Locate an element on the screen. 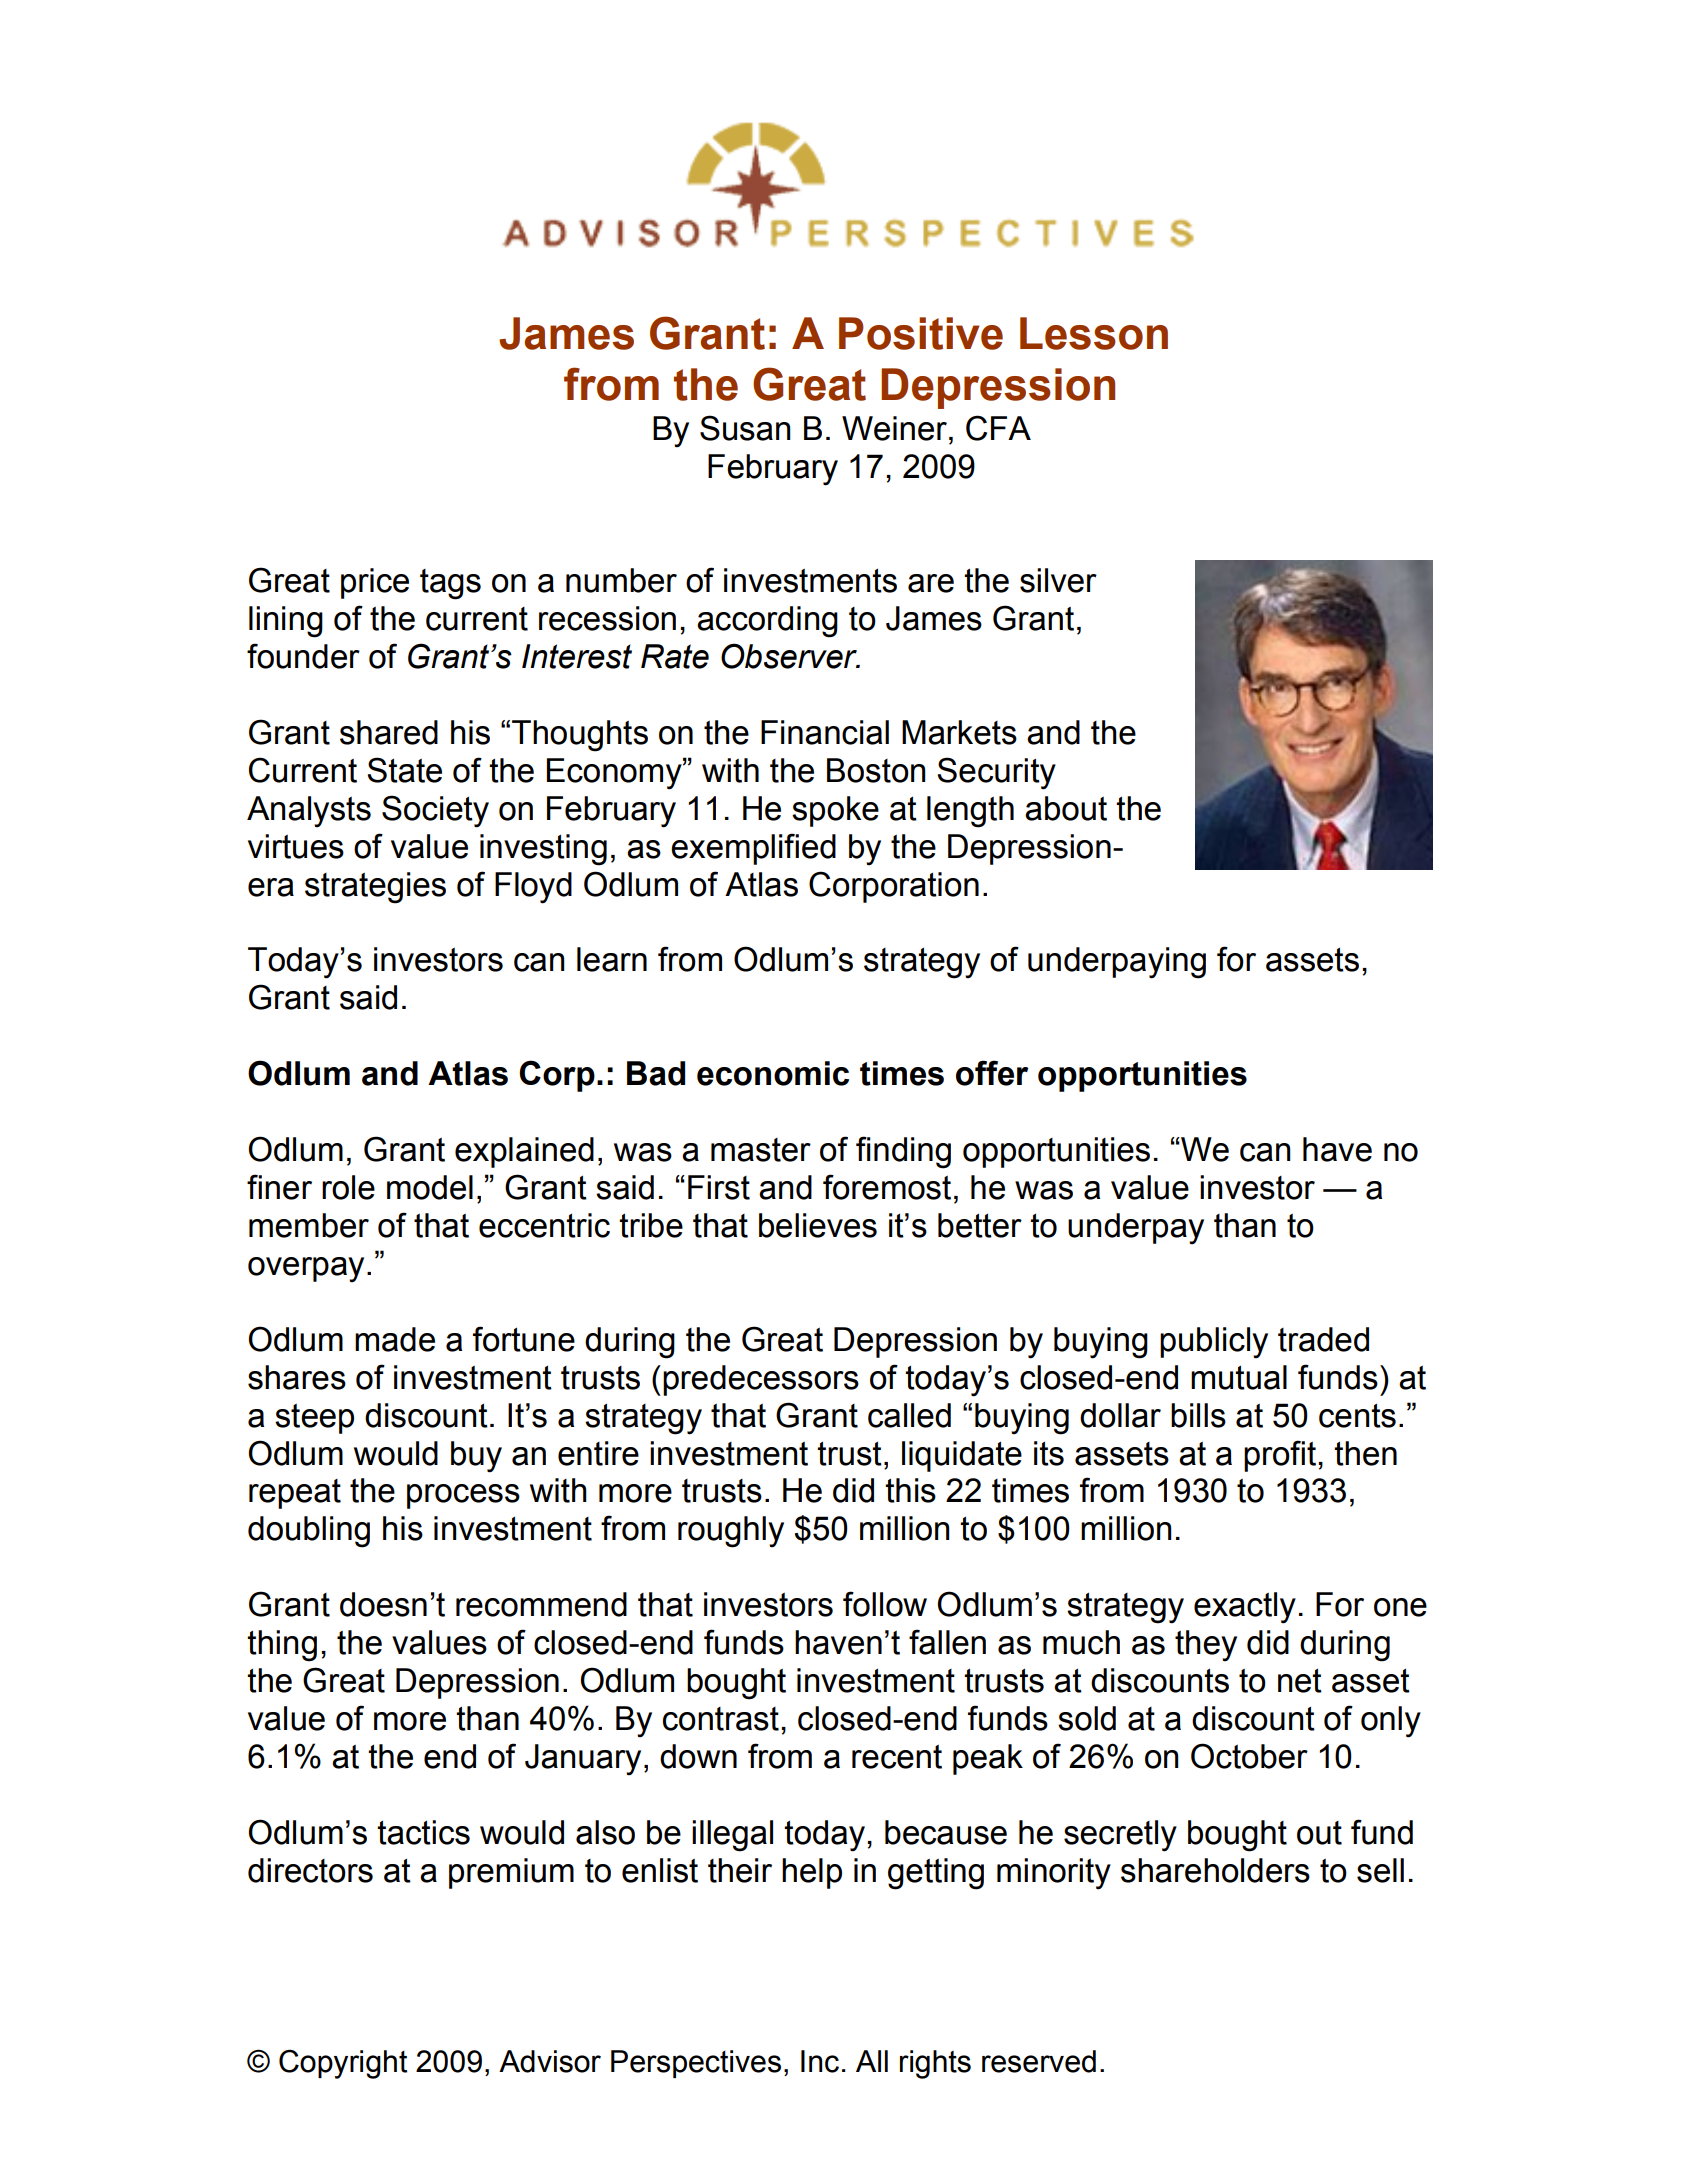  price is located at coordinates (375, 583).
